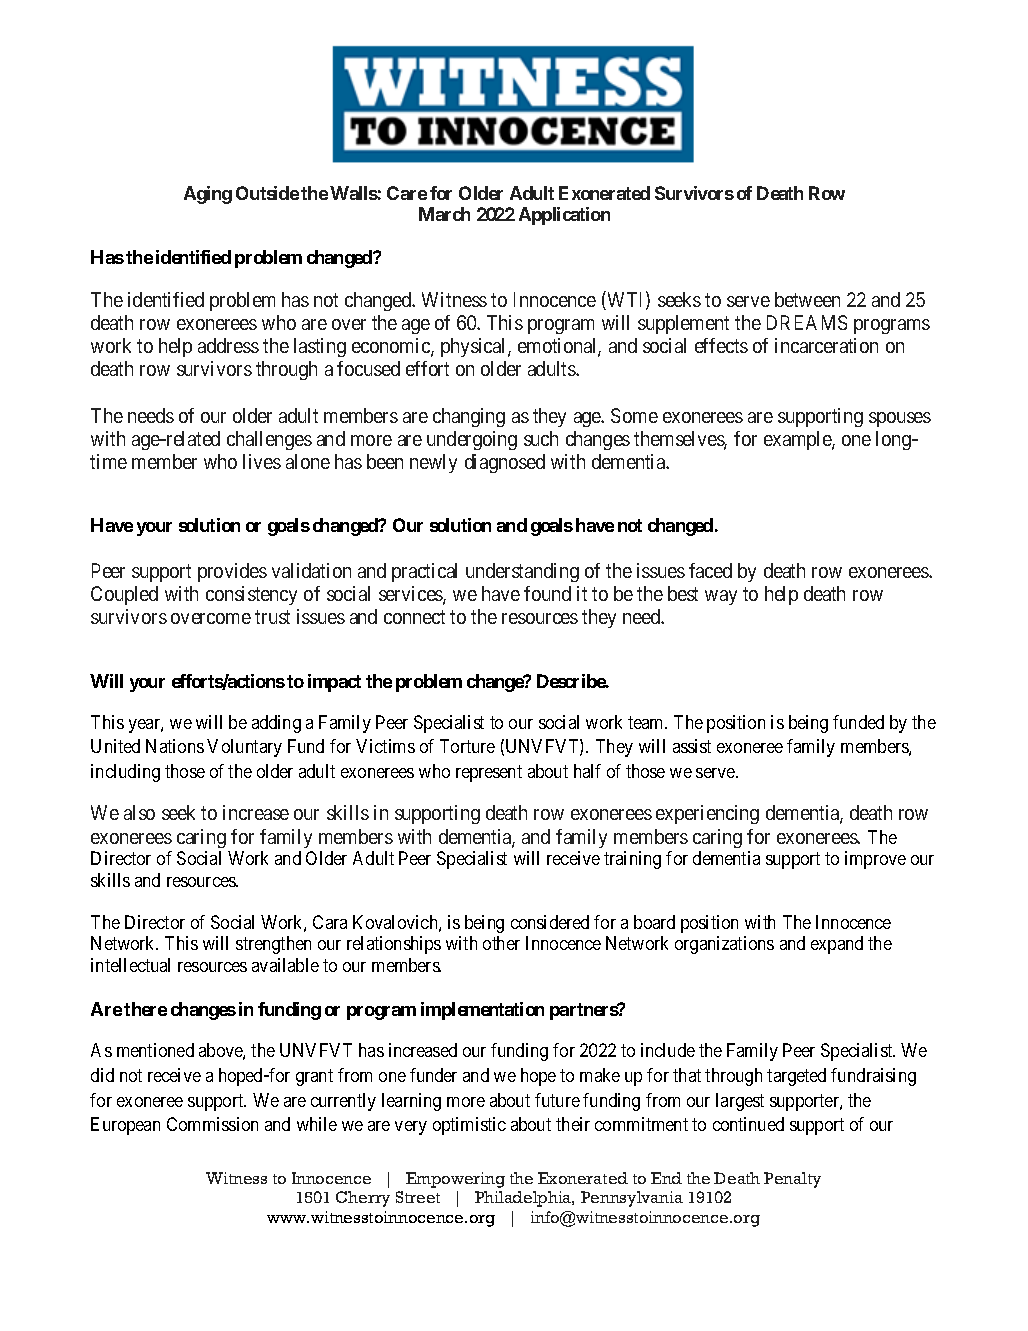  I want to click on Aging, so click(208, 195).
